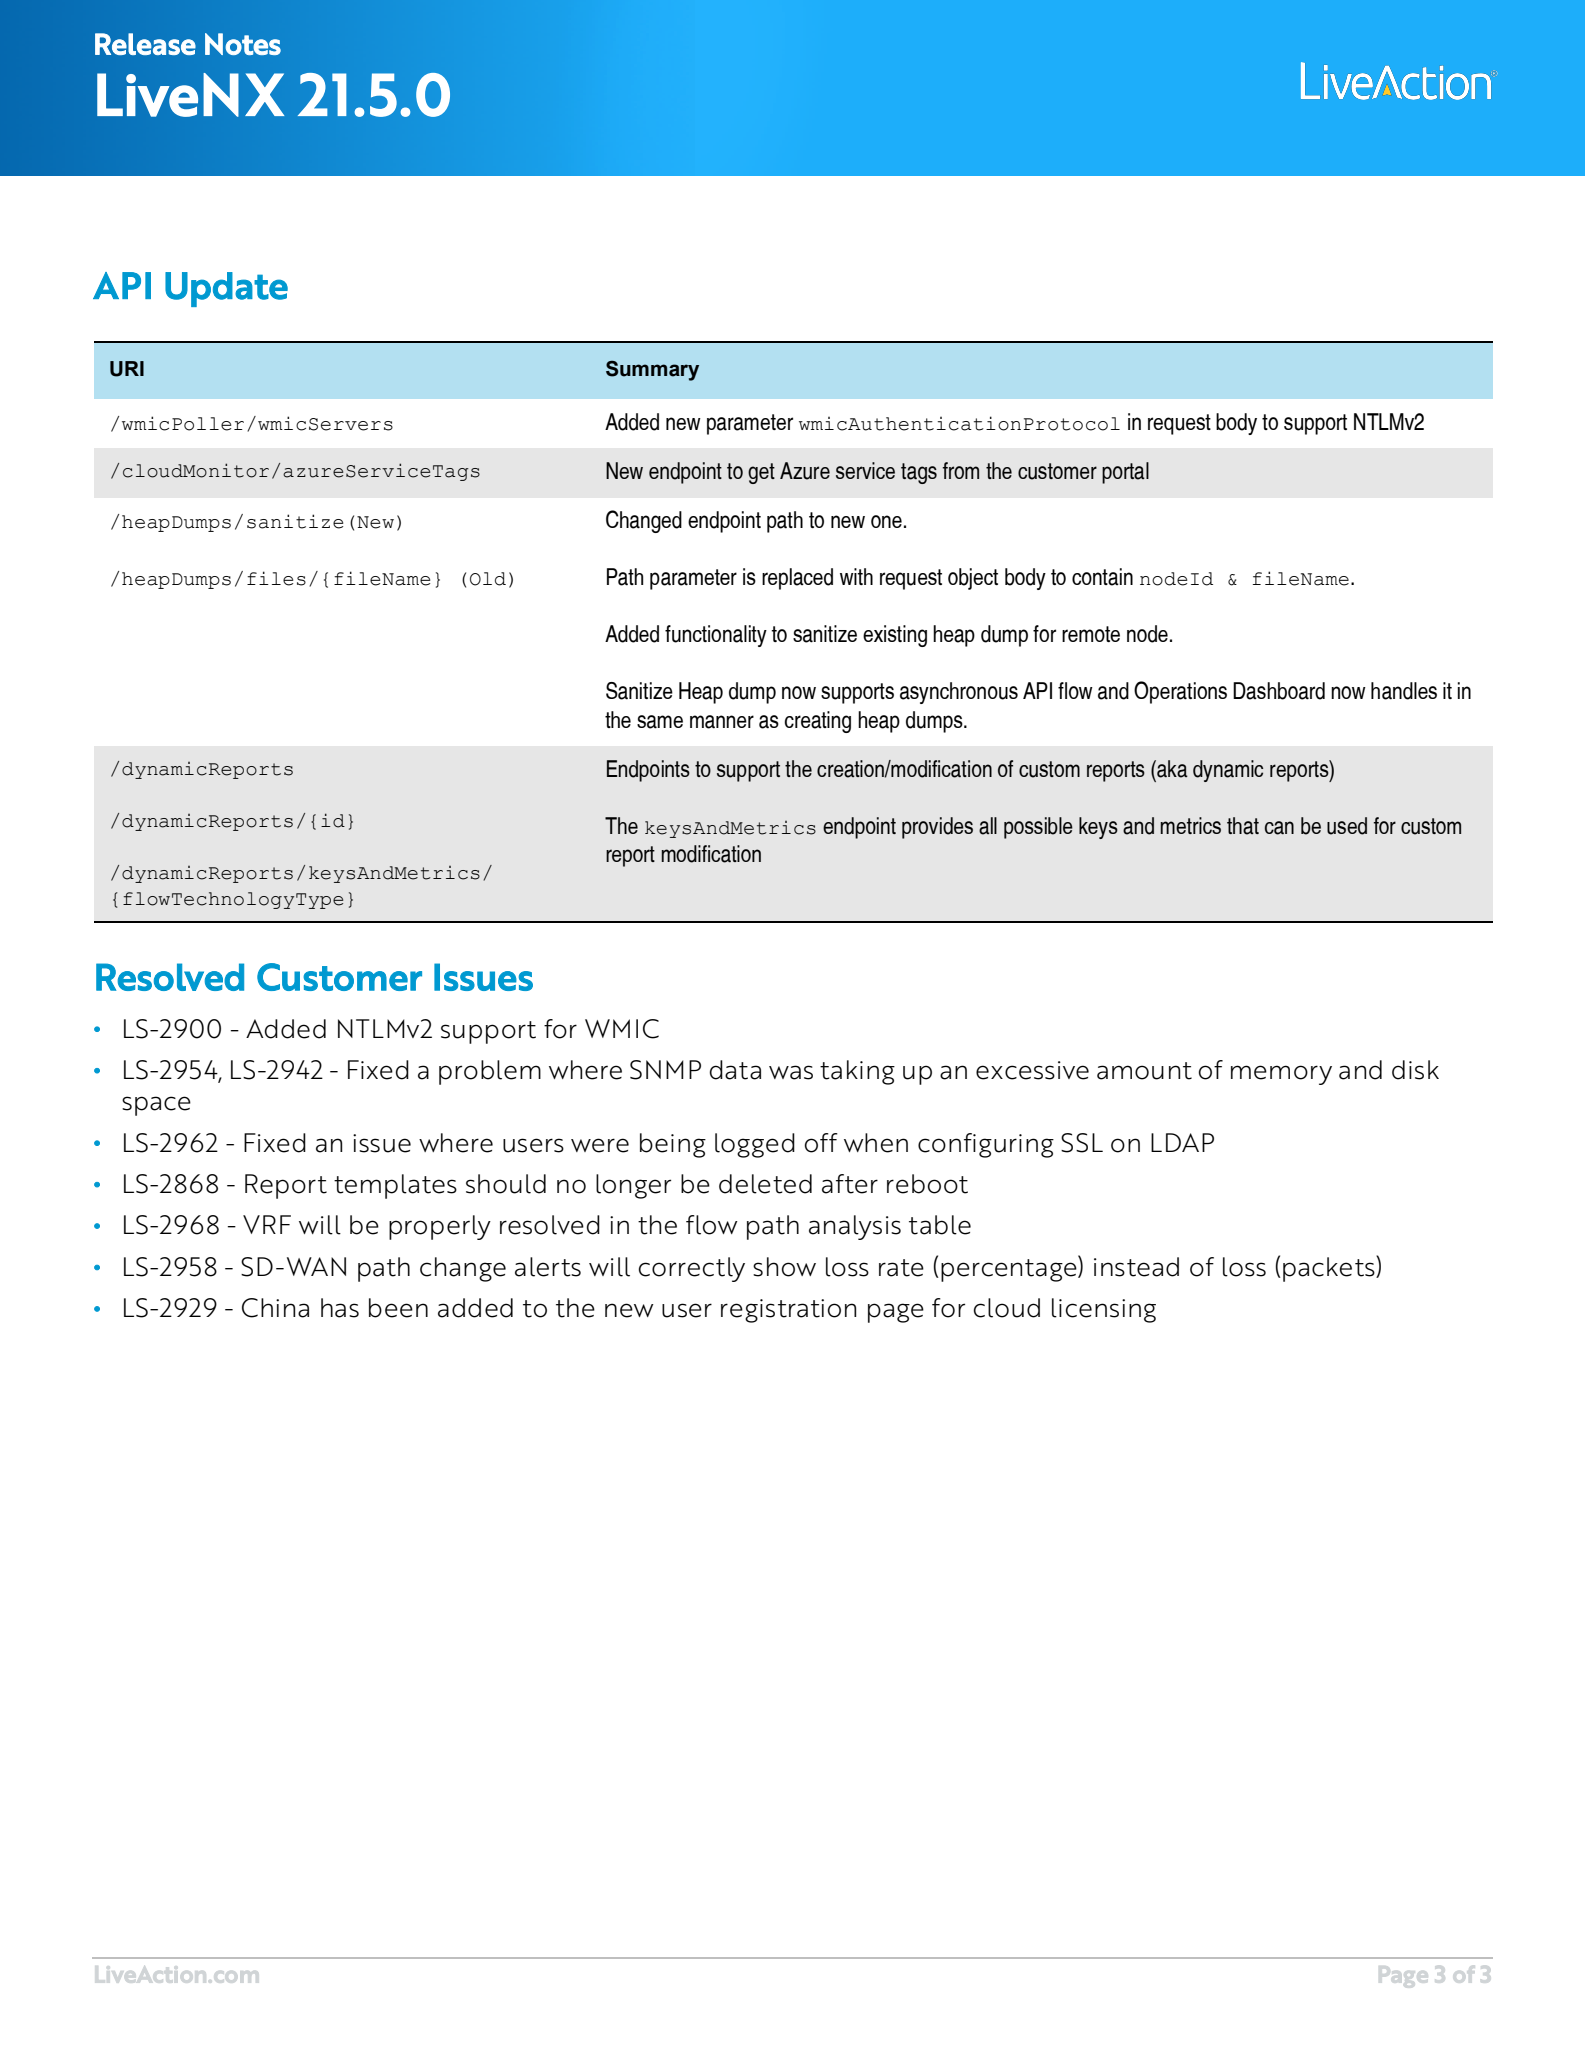  What do you see at coordinates (1279, 691) in the screenshot?
I see `Dashboard` at bounding box center [1279, 691].
